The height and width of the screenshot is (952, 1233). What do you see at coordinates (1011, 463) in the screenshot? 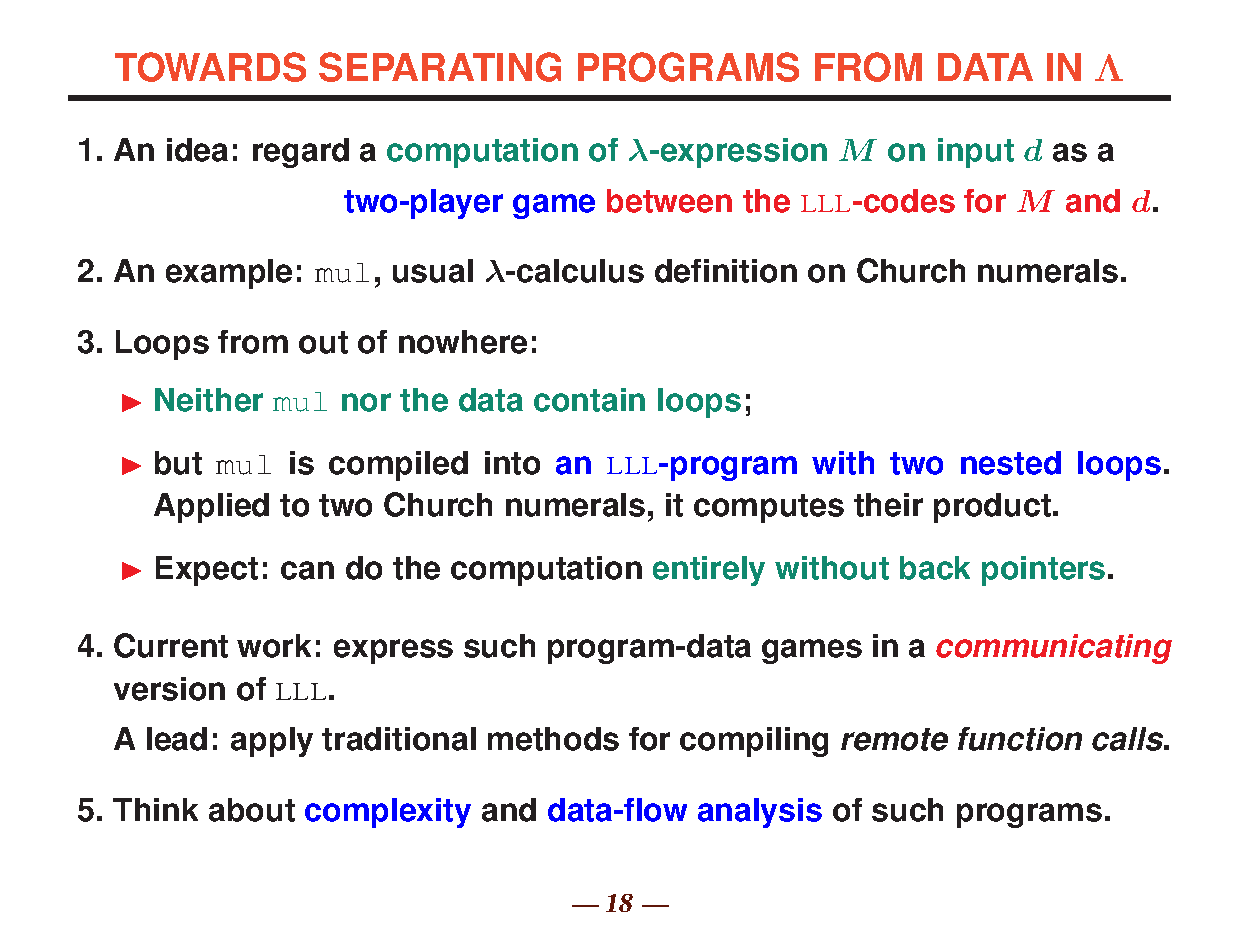
I see `nested` at bounding box center [1011, 463].
